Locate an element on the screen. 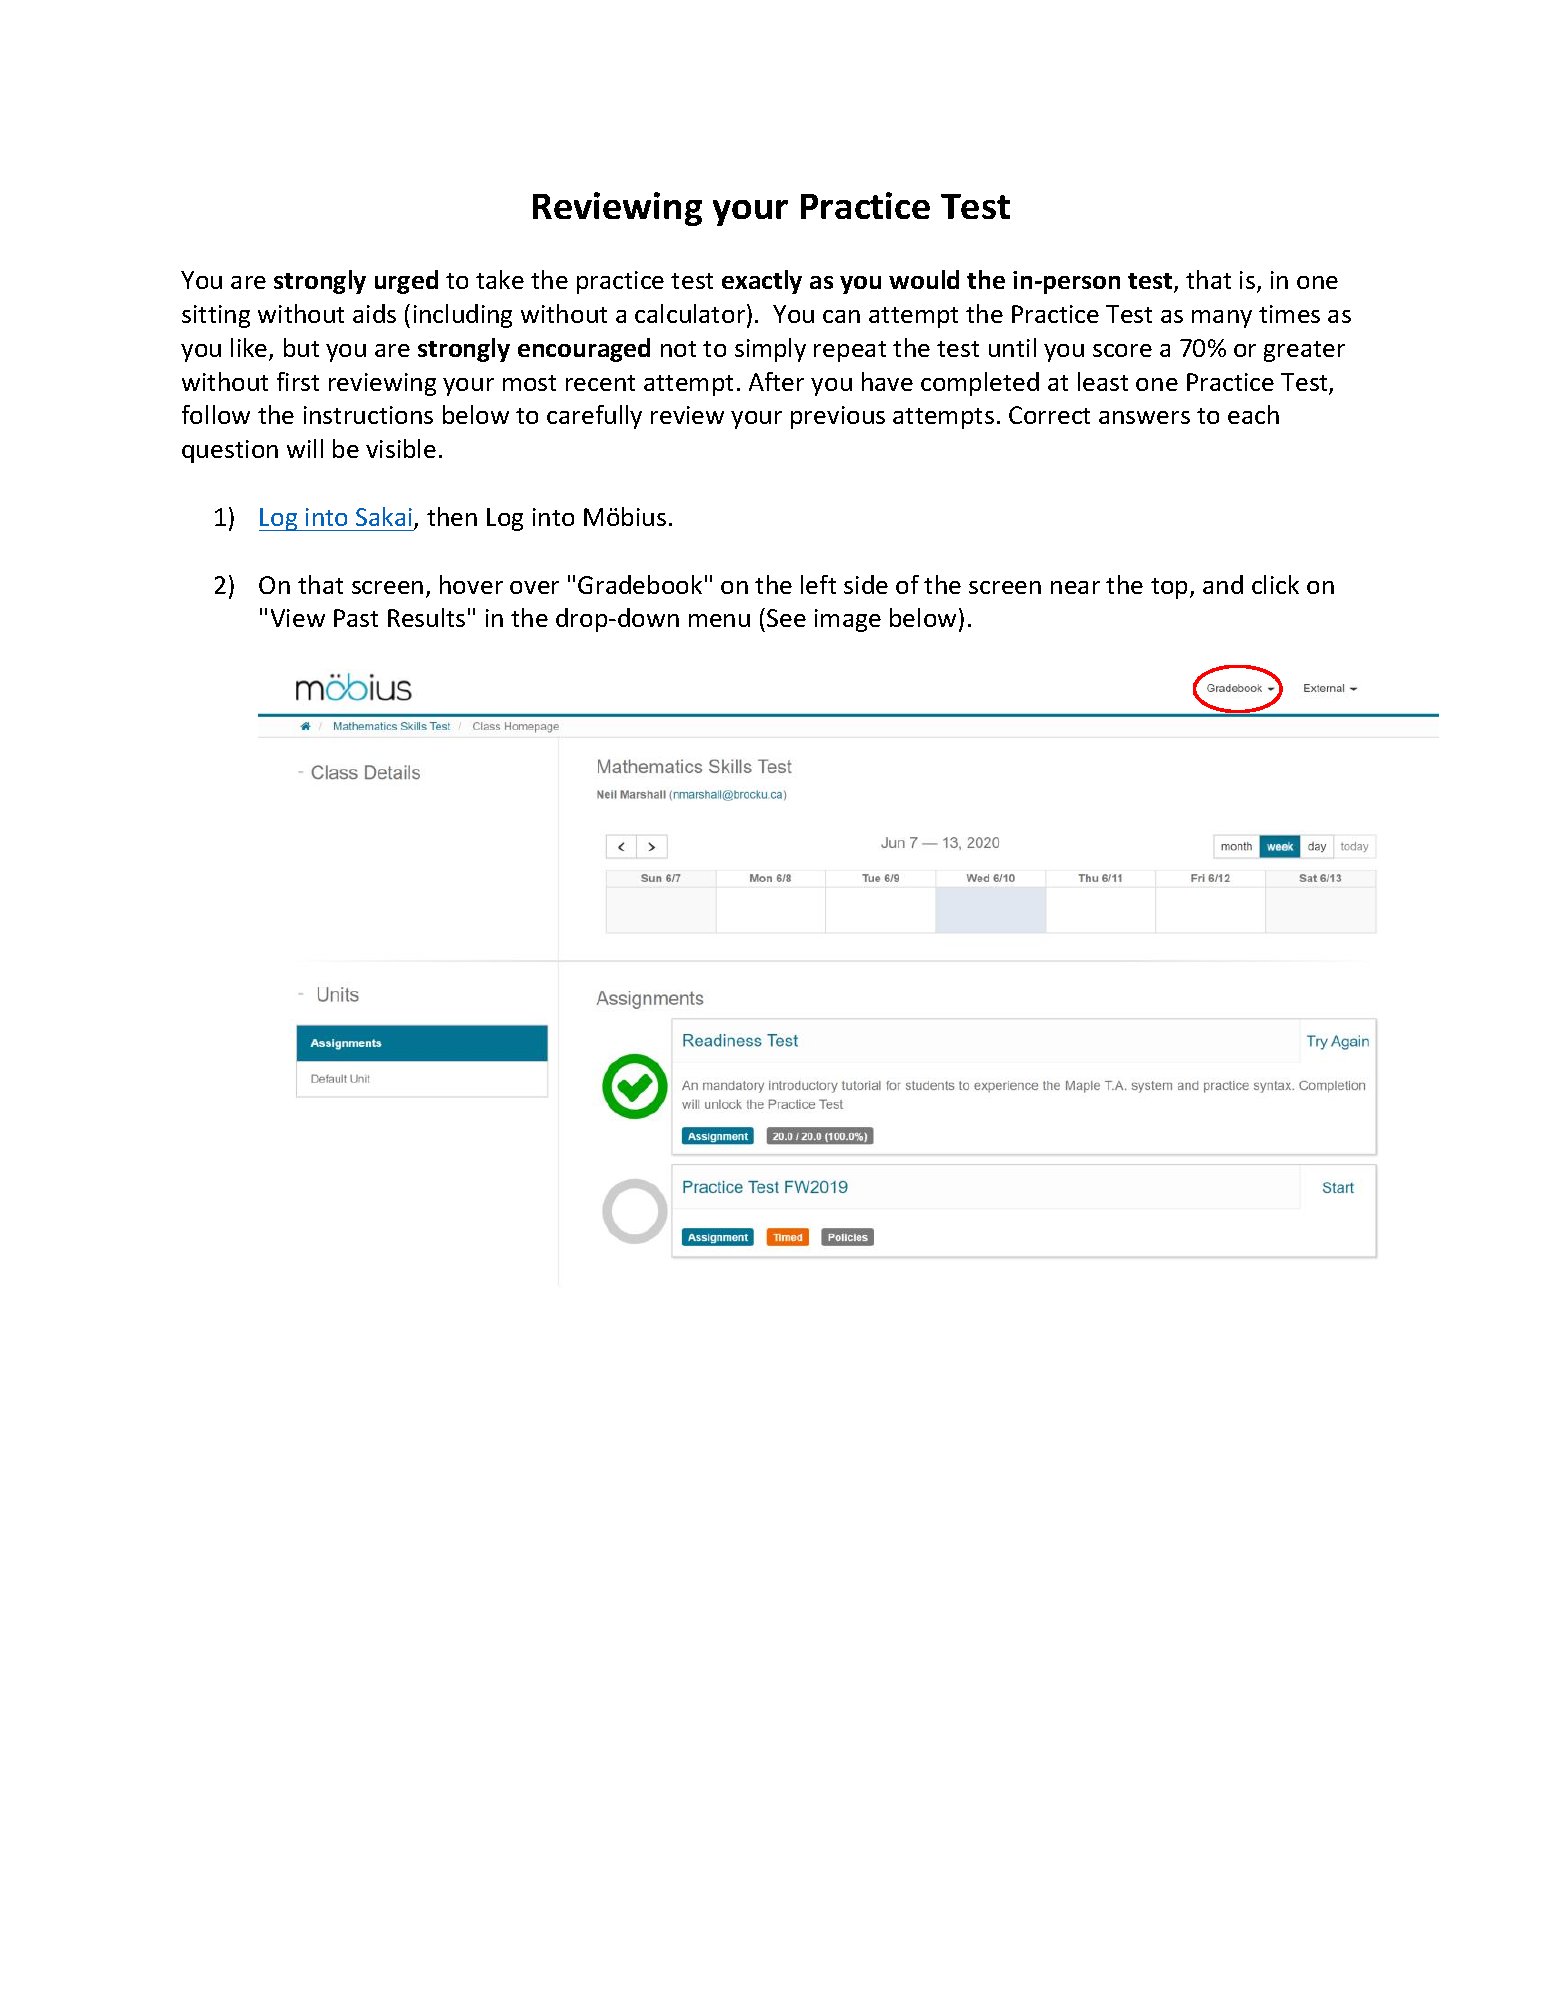 This screenshot has width=1542, height=1996. answers is located at coordinates (1144, 417).
